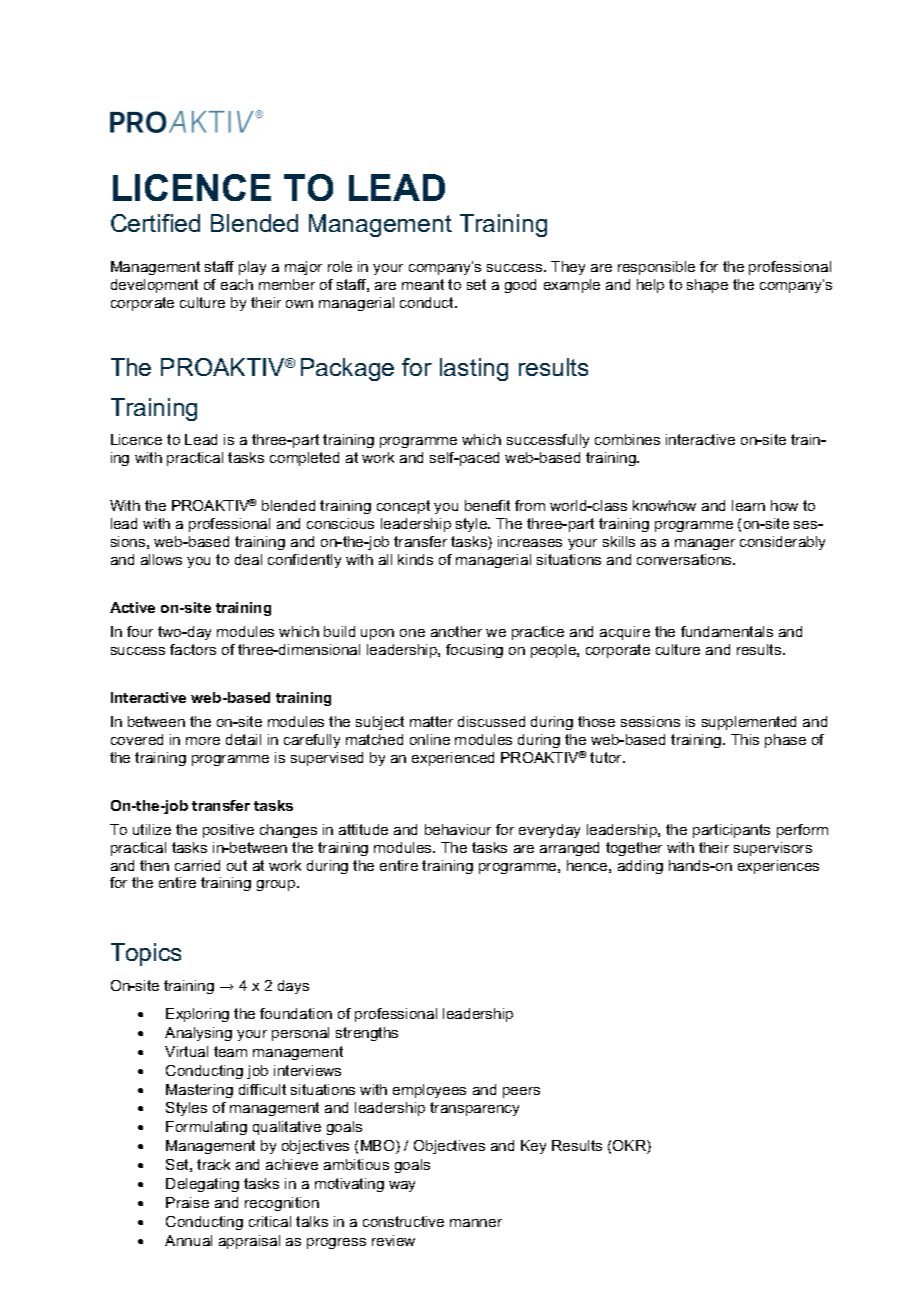 This screenshot has height=1308, width=924. What do you see at coordinates (707, 286) in the screenshot?
I see `shape` at bounding box center [707, 286].
